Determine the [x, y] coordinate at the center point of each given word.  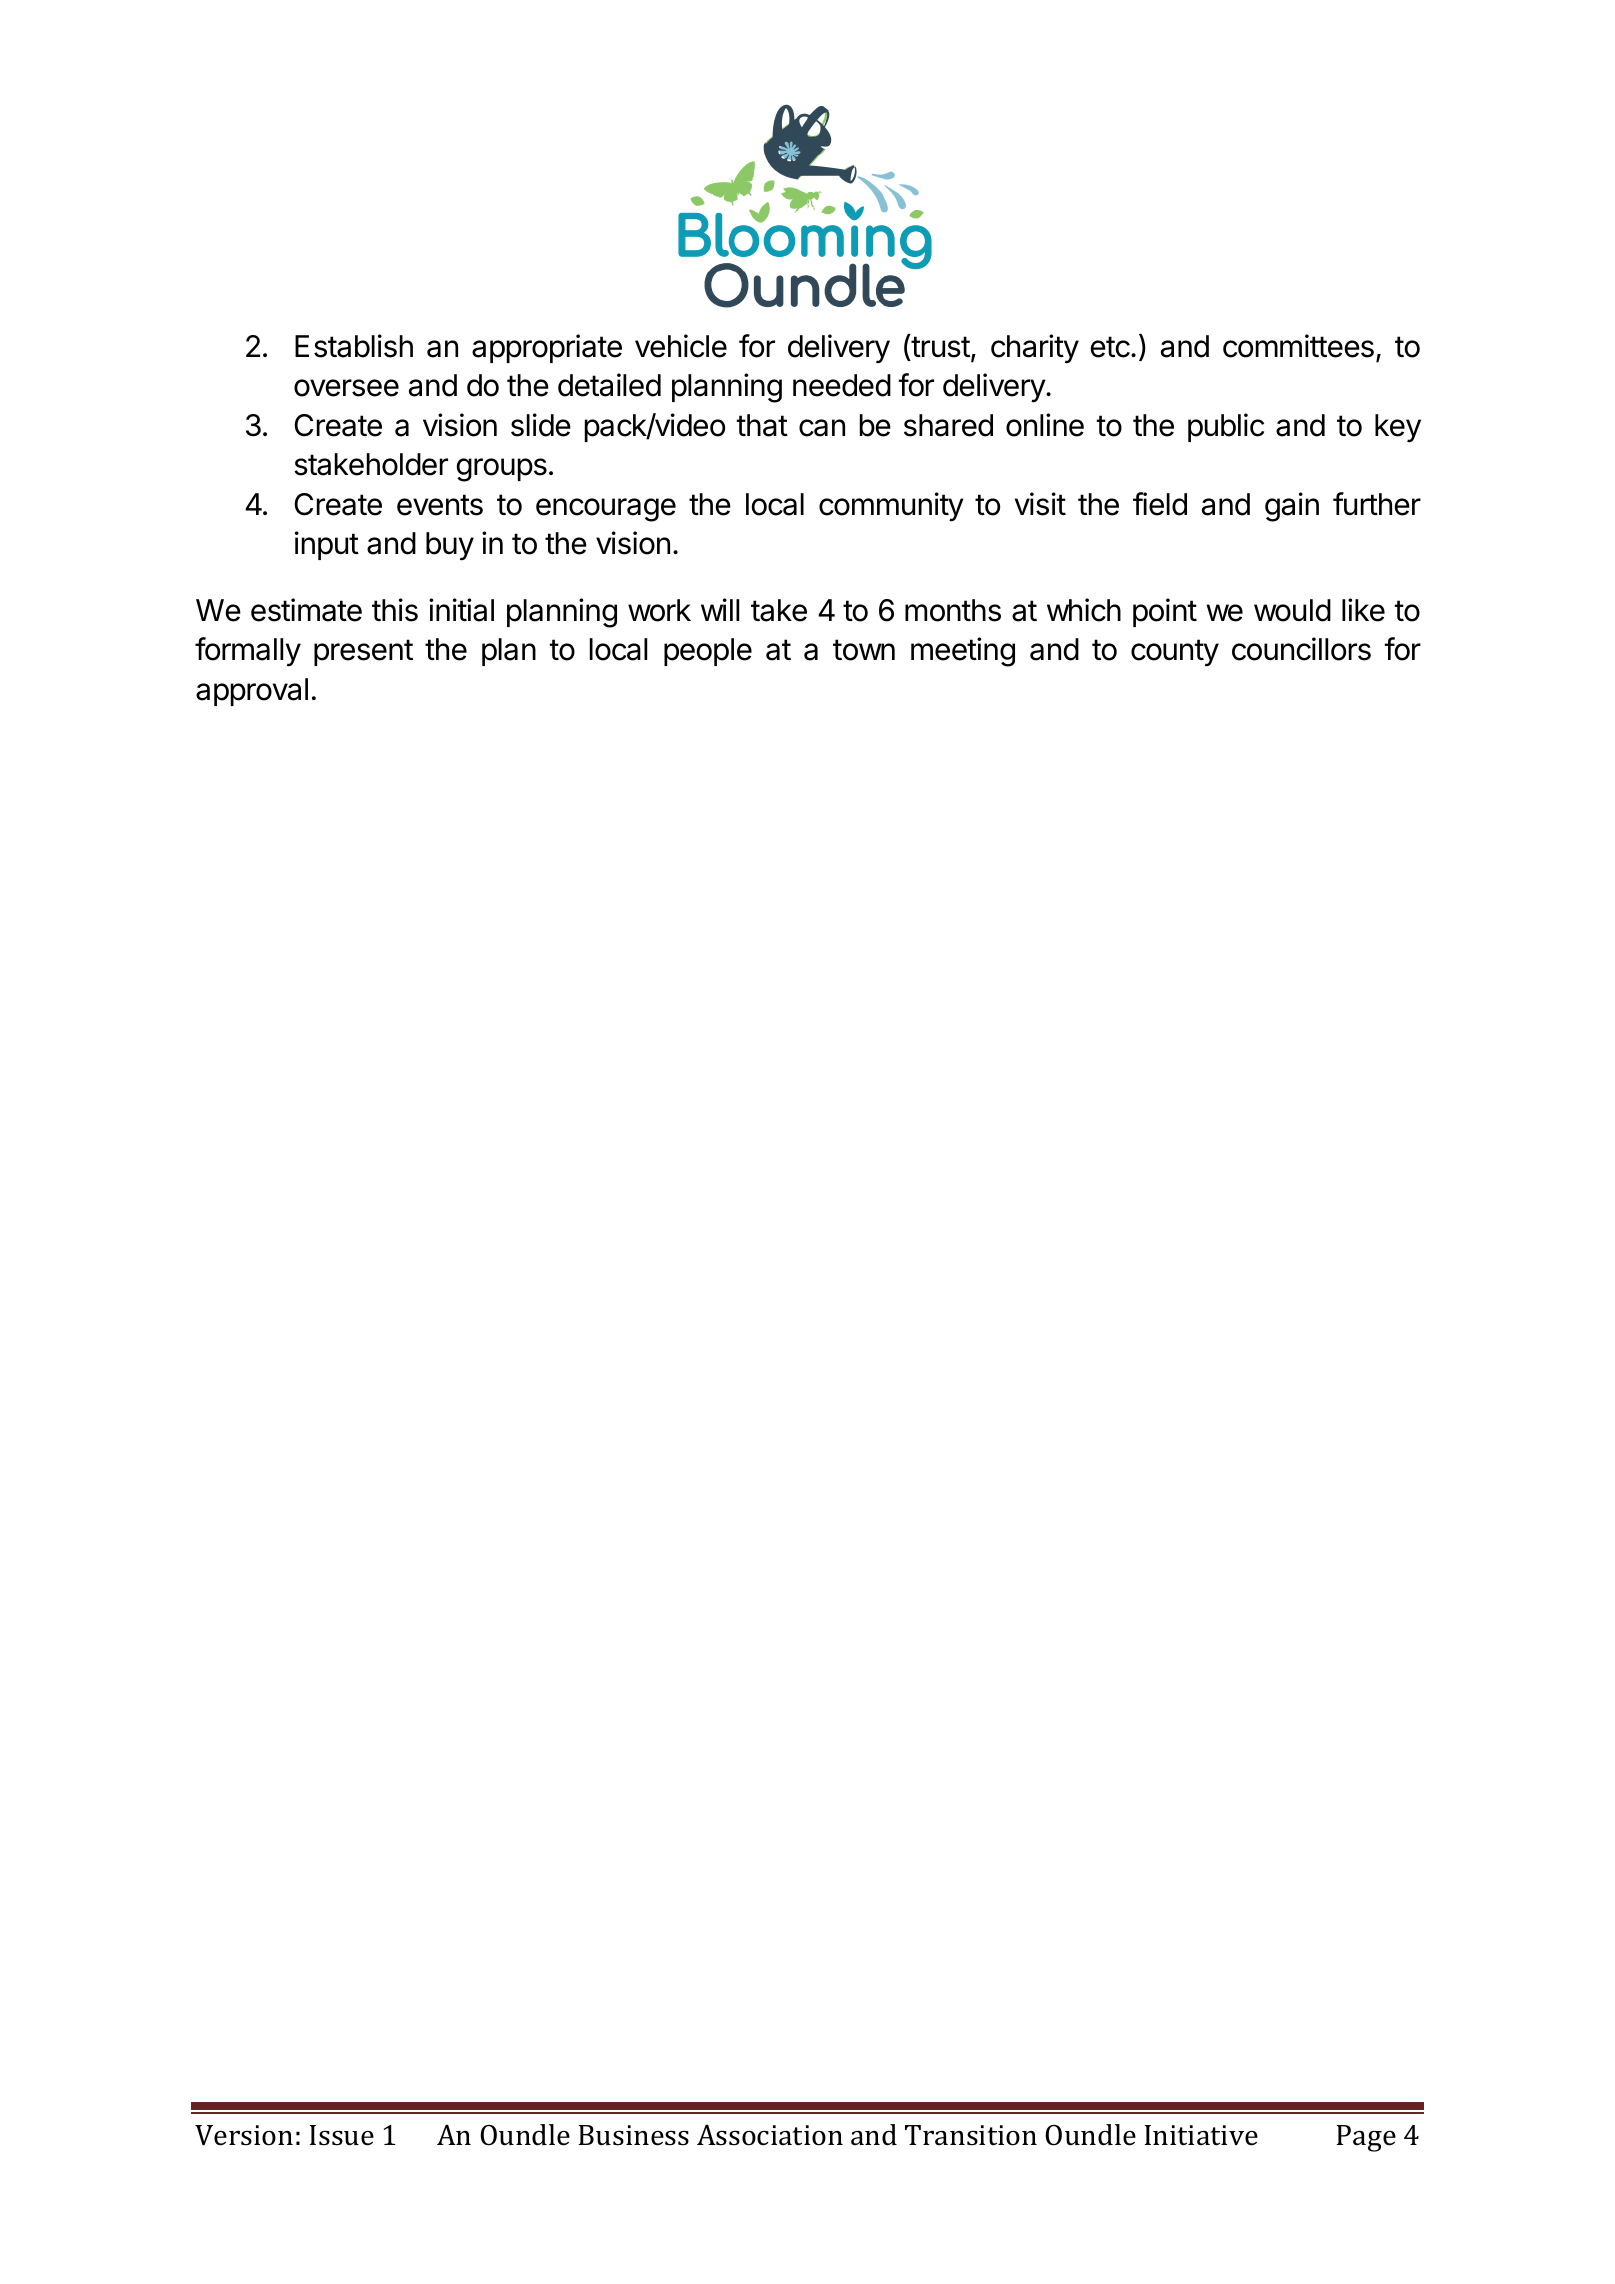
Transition [971, 2135]
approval [252, 692]
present [363, 652]
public [1226, 427]
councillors [1301, 649]
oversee [346, 388]
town [864, 650]
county [1175, 653]
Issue [342, 2135]
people [708, 652]
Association [770, 2135]
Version [244, 2135]
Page [1366, 2138]
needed [842, 385]
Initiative [1201, 2135]
